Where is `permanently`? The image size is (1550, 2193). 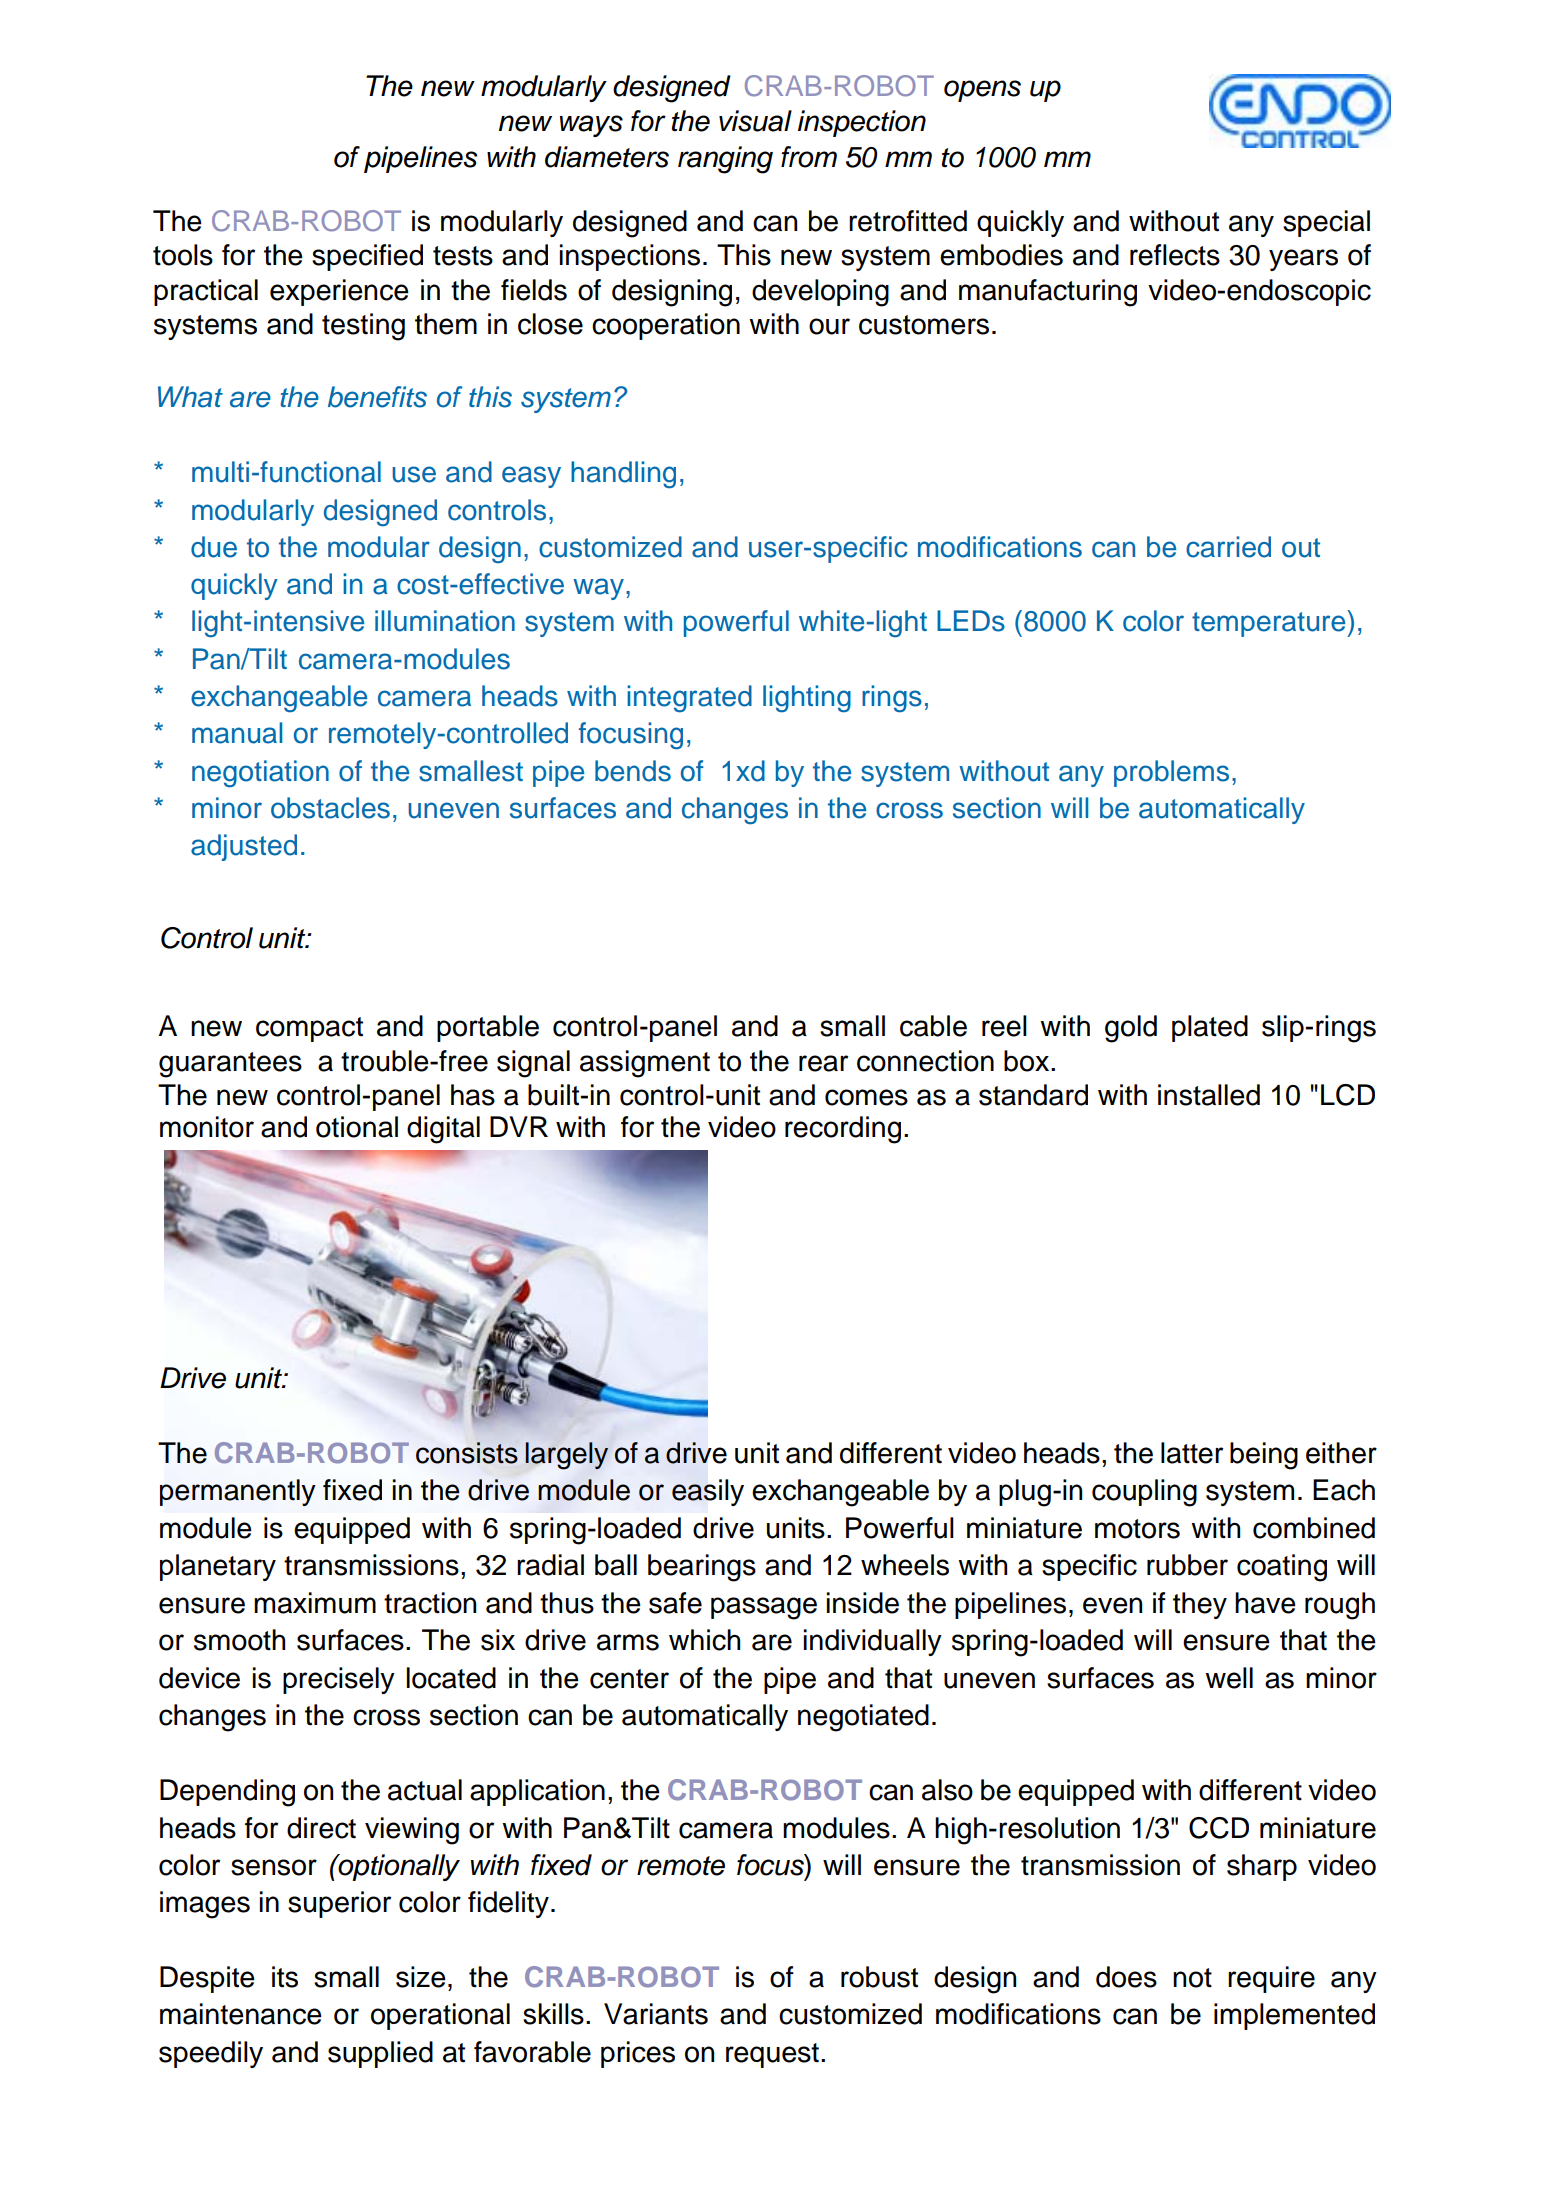 permanently is located at coordinates (238, 1492).
